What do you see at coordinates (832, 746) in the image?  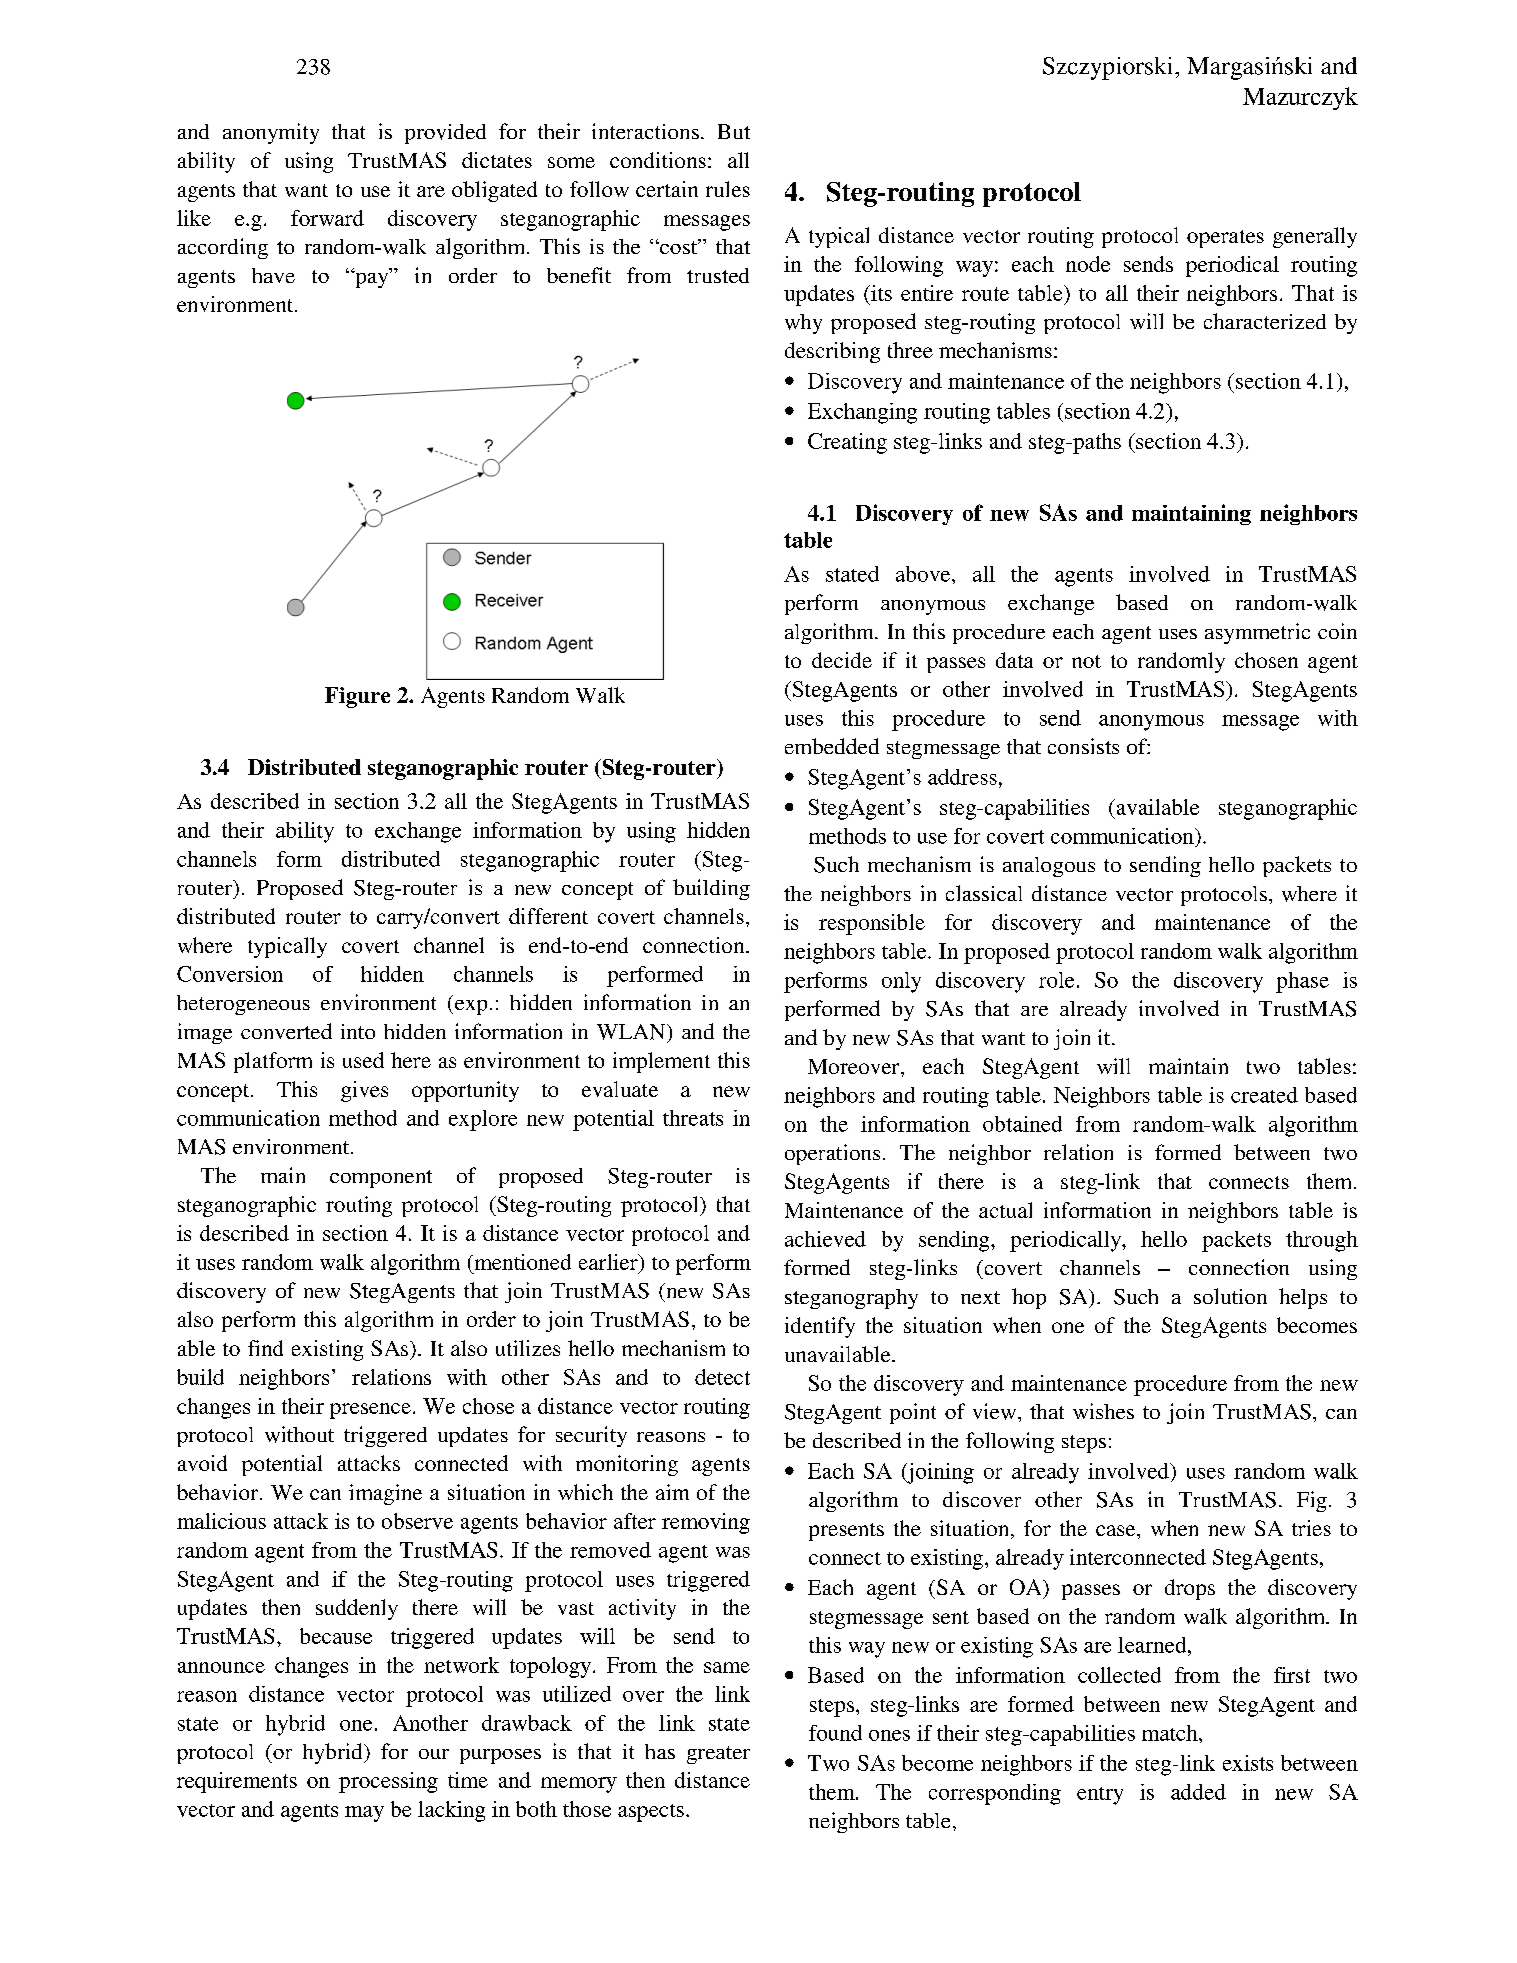 I see `embedded` at bounding box center [832, 746].
